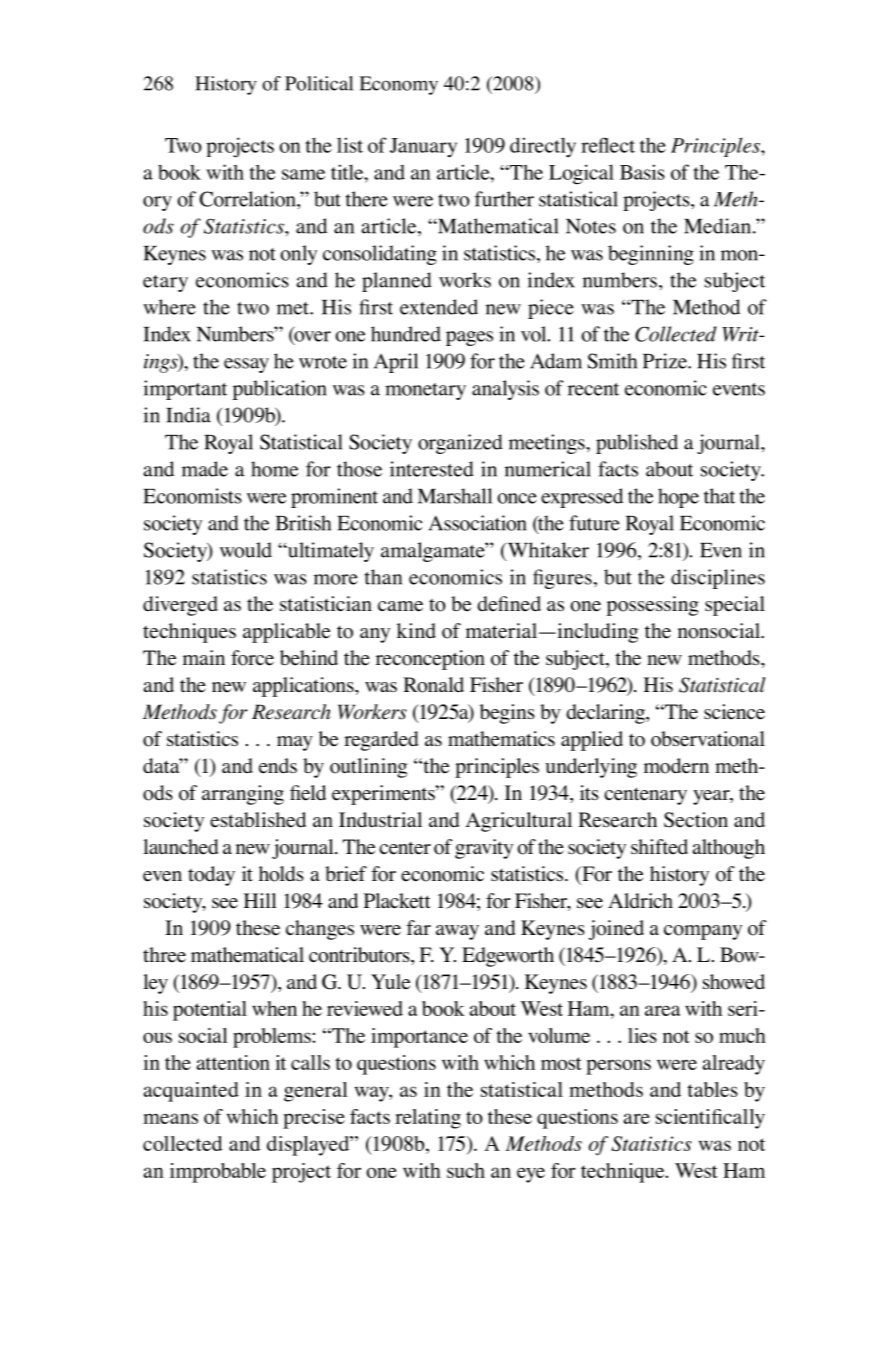 The image size is (896, 1345). What do you see at coordinates (243, 795) in the screenshot?
I see `arranging` at bounding box center [243, 795].
